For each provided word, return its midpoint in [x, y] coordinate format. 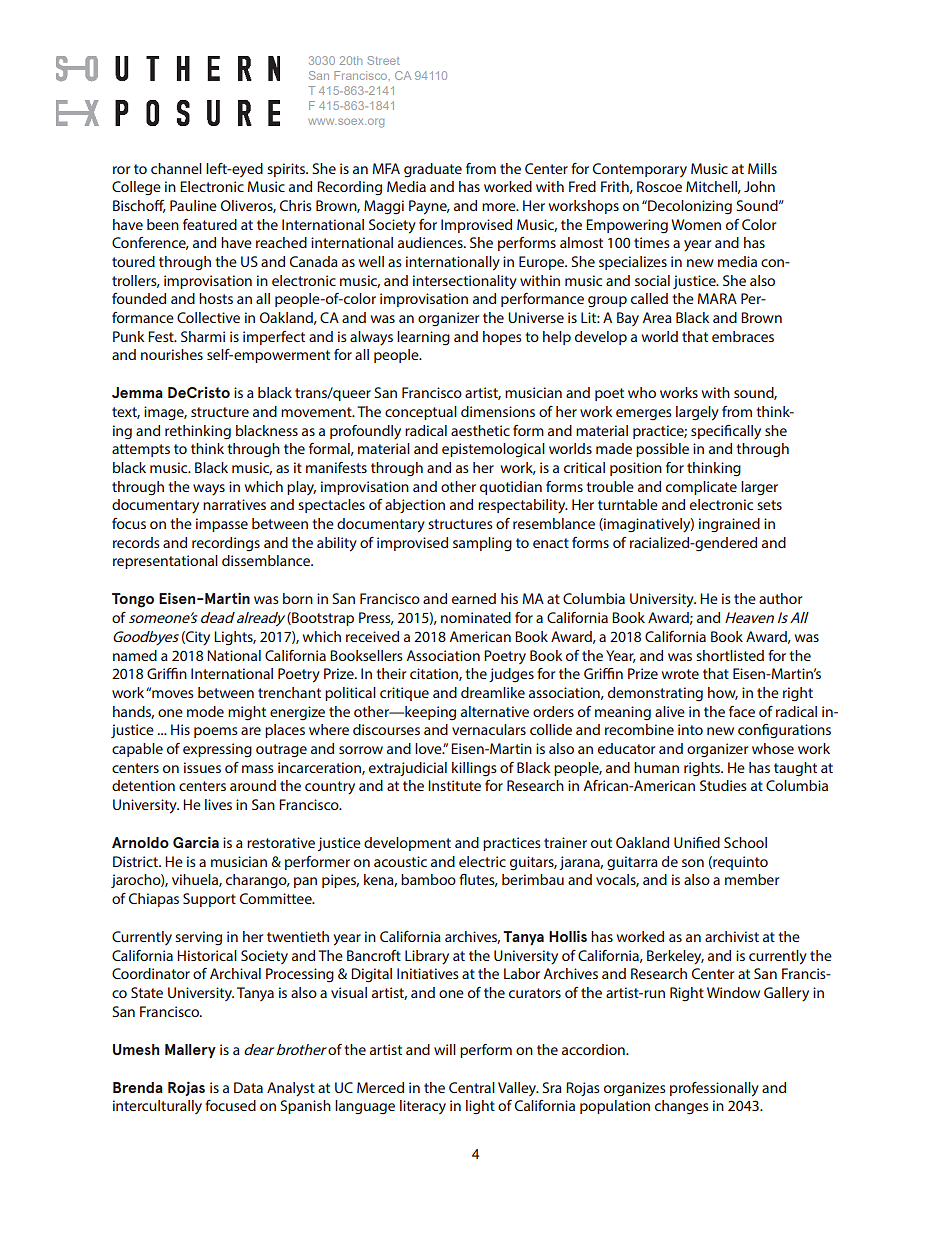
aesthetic [480, 430]
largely [697, 413]
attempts [141, 450]
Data [248, 1087]
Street [383, 60]
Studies [723, 785]
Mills [762, 168]
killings [474, 769]
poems [216, 732]
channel [176, 168]
